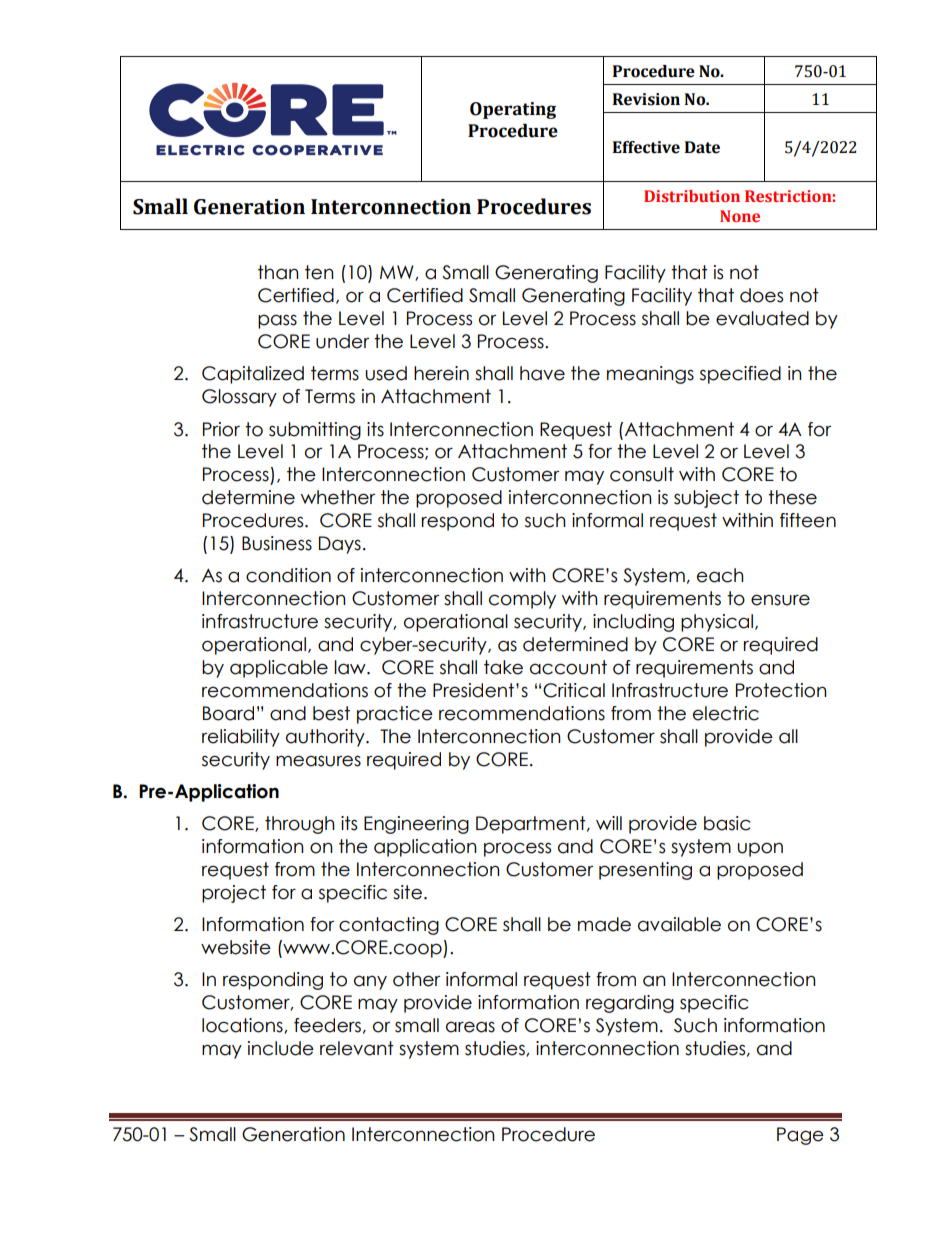 This screenshot has height=1233, width=952. I want to click on Operating, so click(513, 110).
